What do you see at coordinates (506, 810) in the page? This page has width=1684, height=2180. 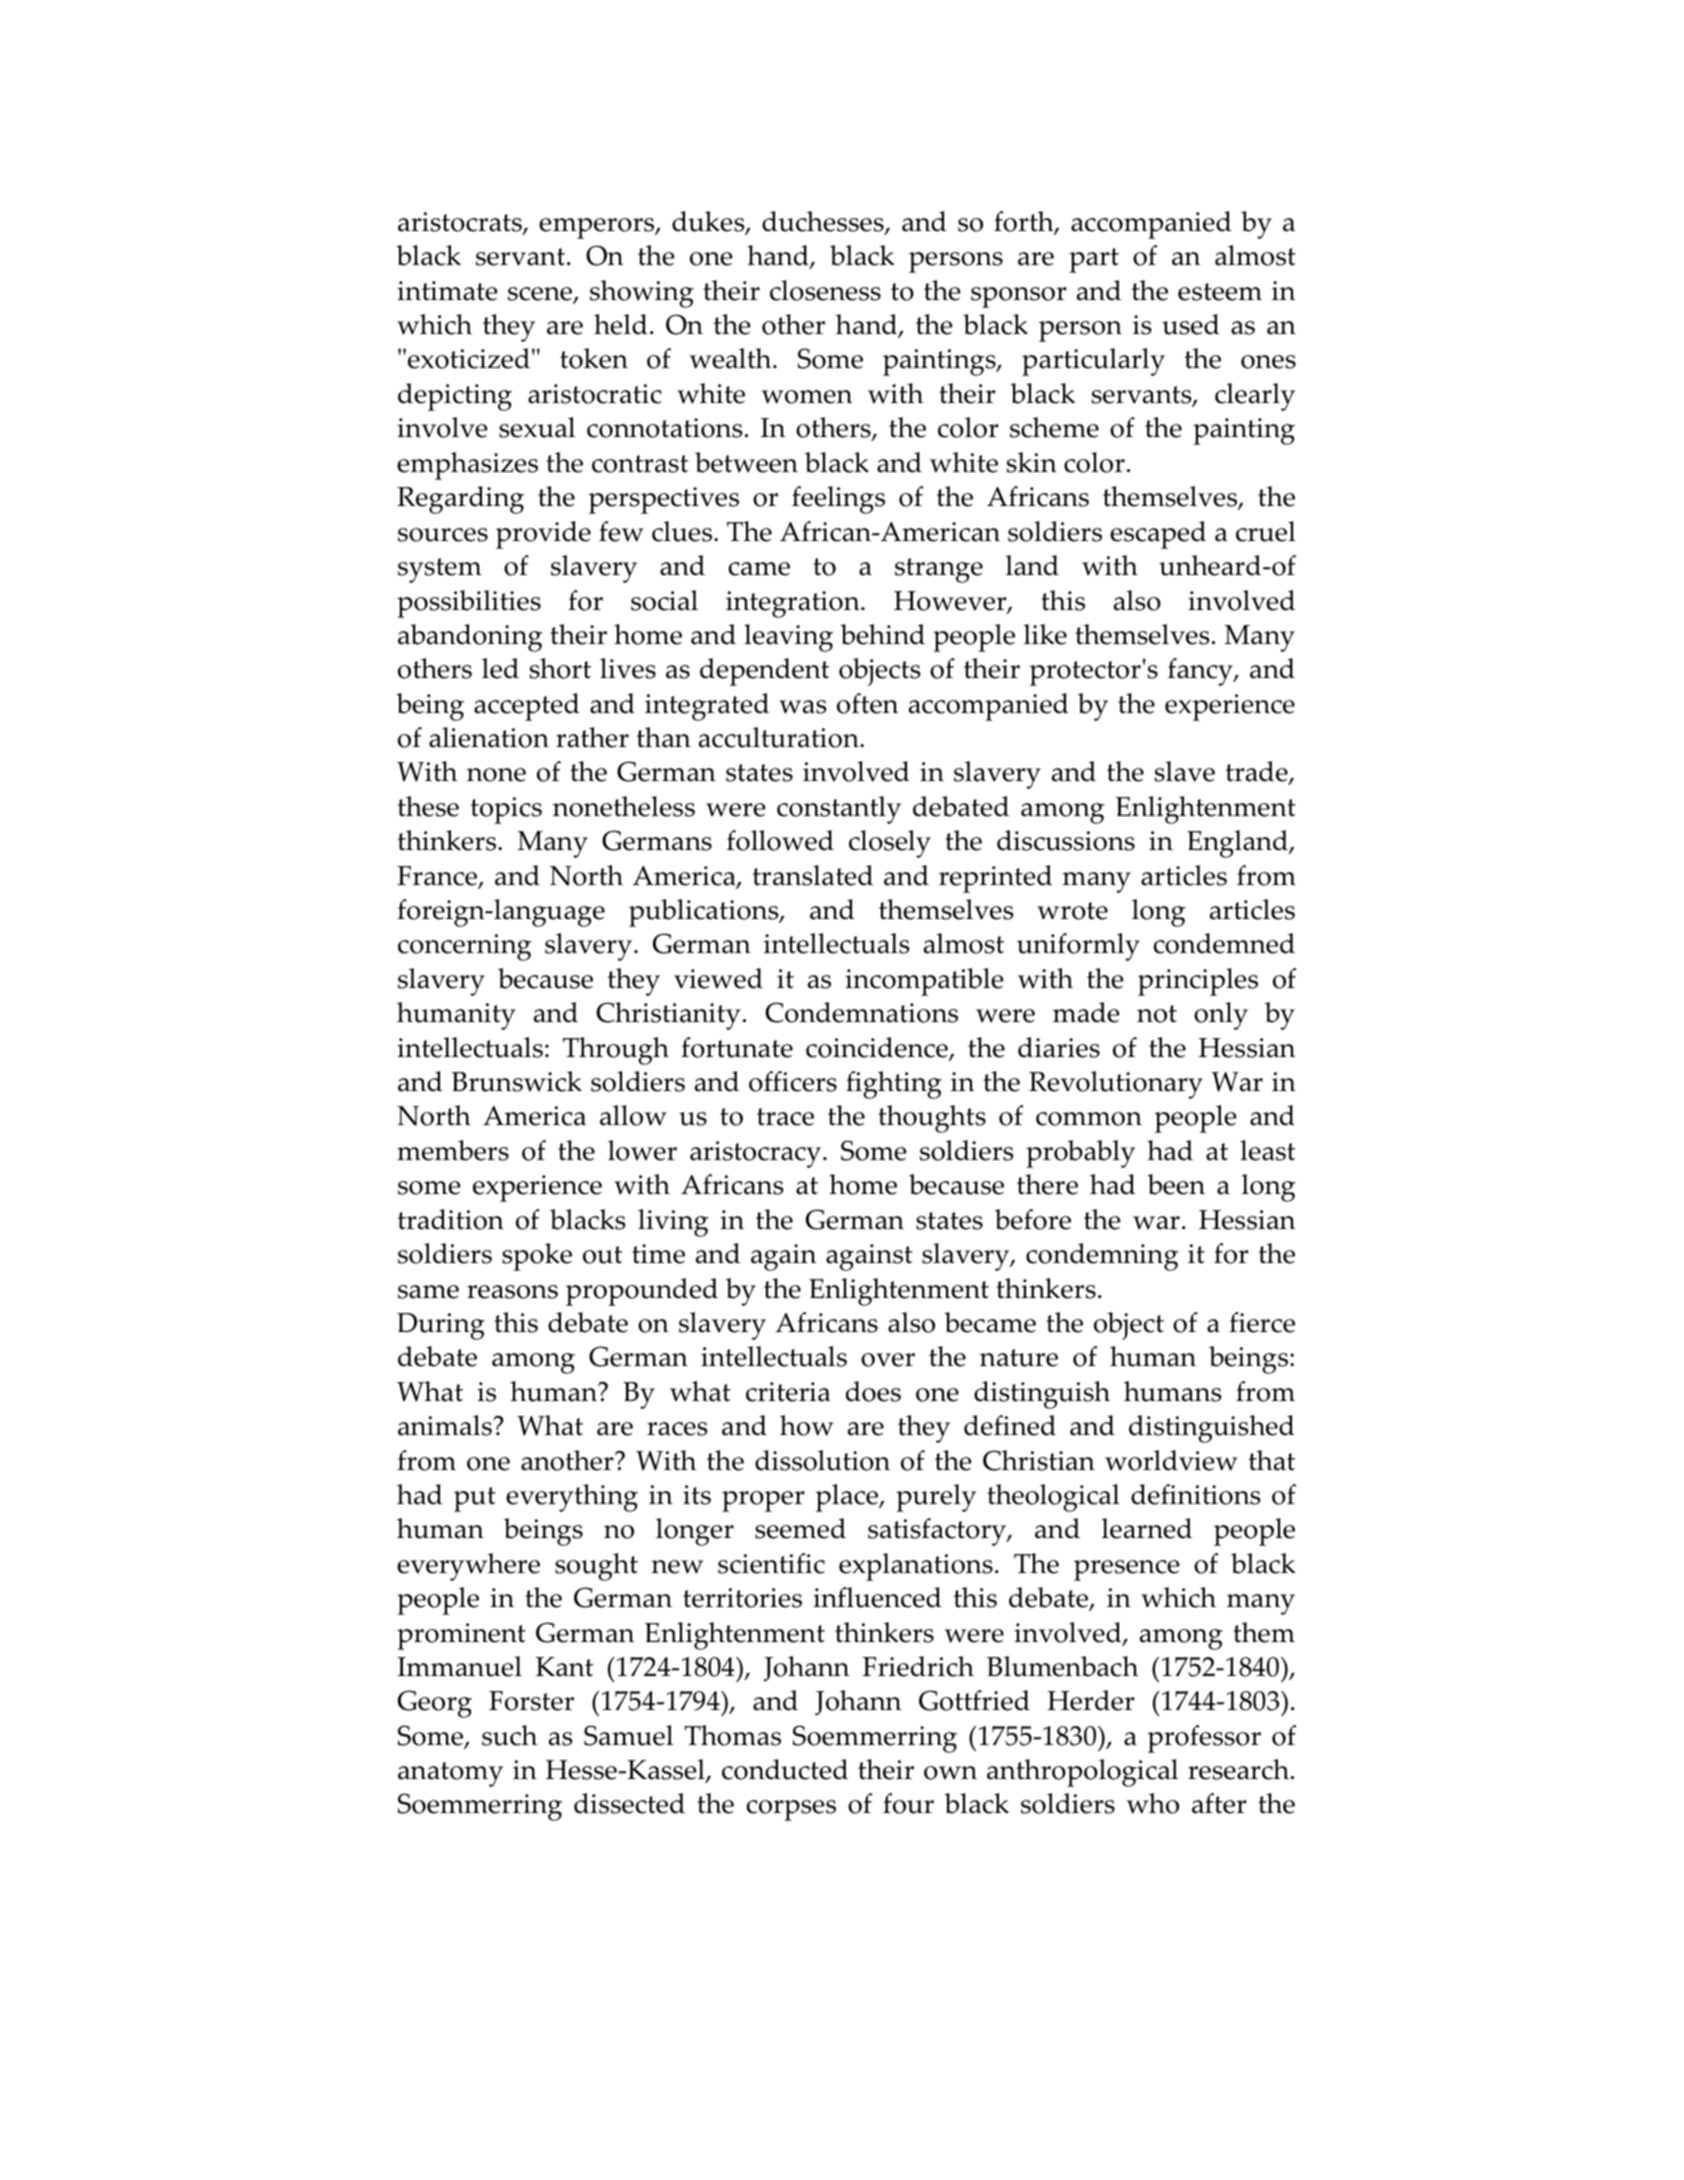 I see `topics` at bounding box center [506, 810].
